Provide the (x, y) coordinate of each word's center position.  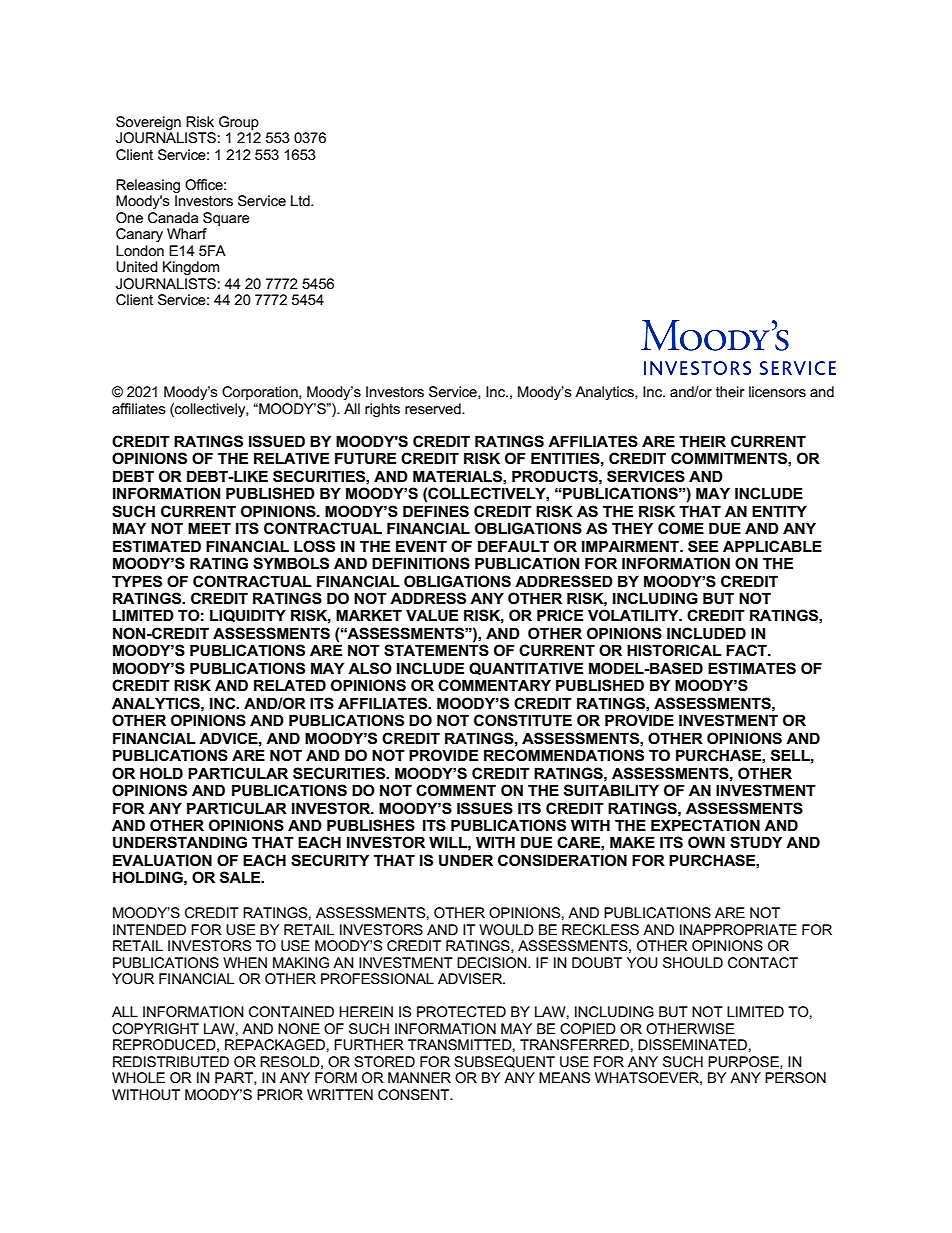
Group (239, 123)
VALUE (432, 615)
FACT (747, 650)
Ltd (301, 200)
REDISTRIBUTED (171, 1061)
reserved (434, 408)
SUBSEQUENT (504, 1062)
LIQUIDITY (248, 615)
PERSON (795, 1077)
